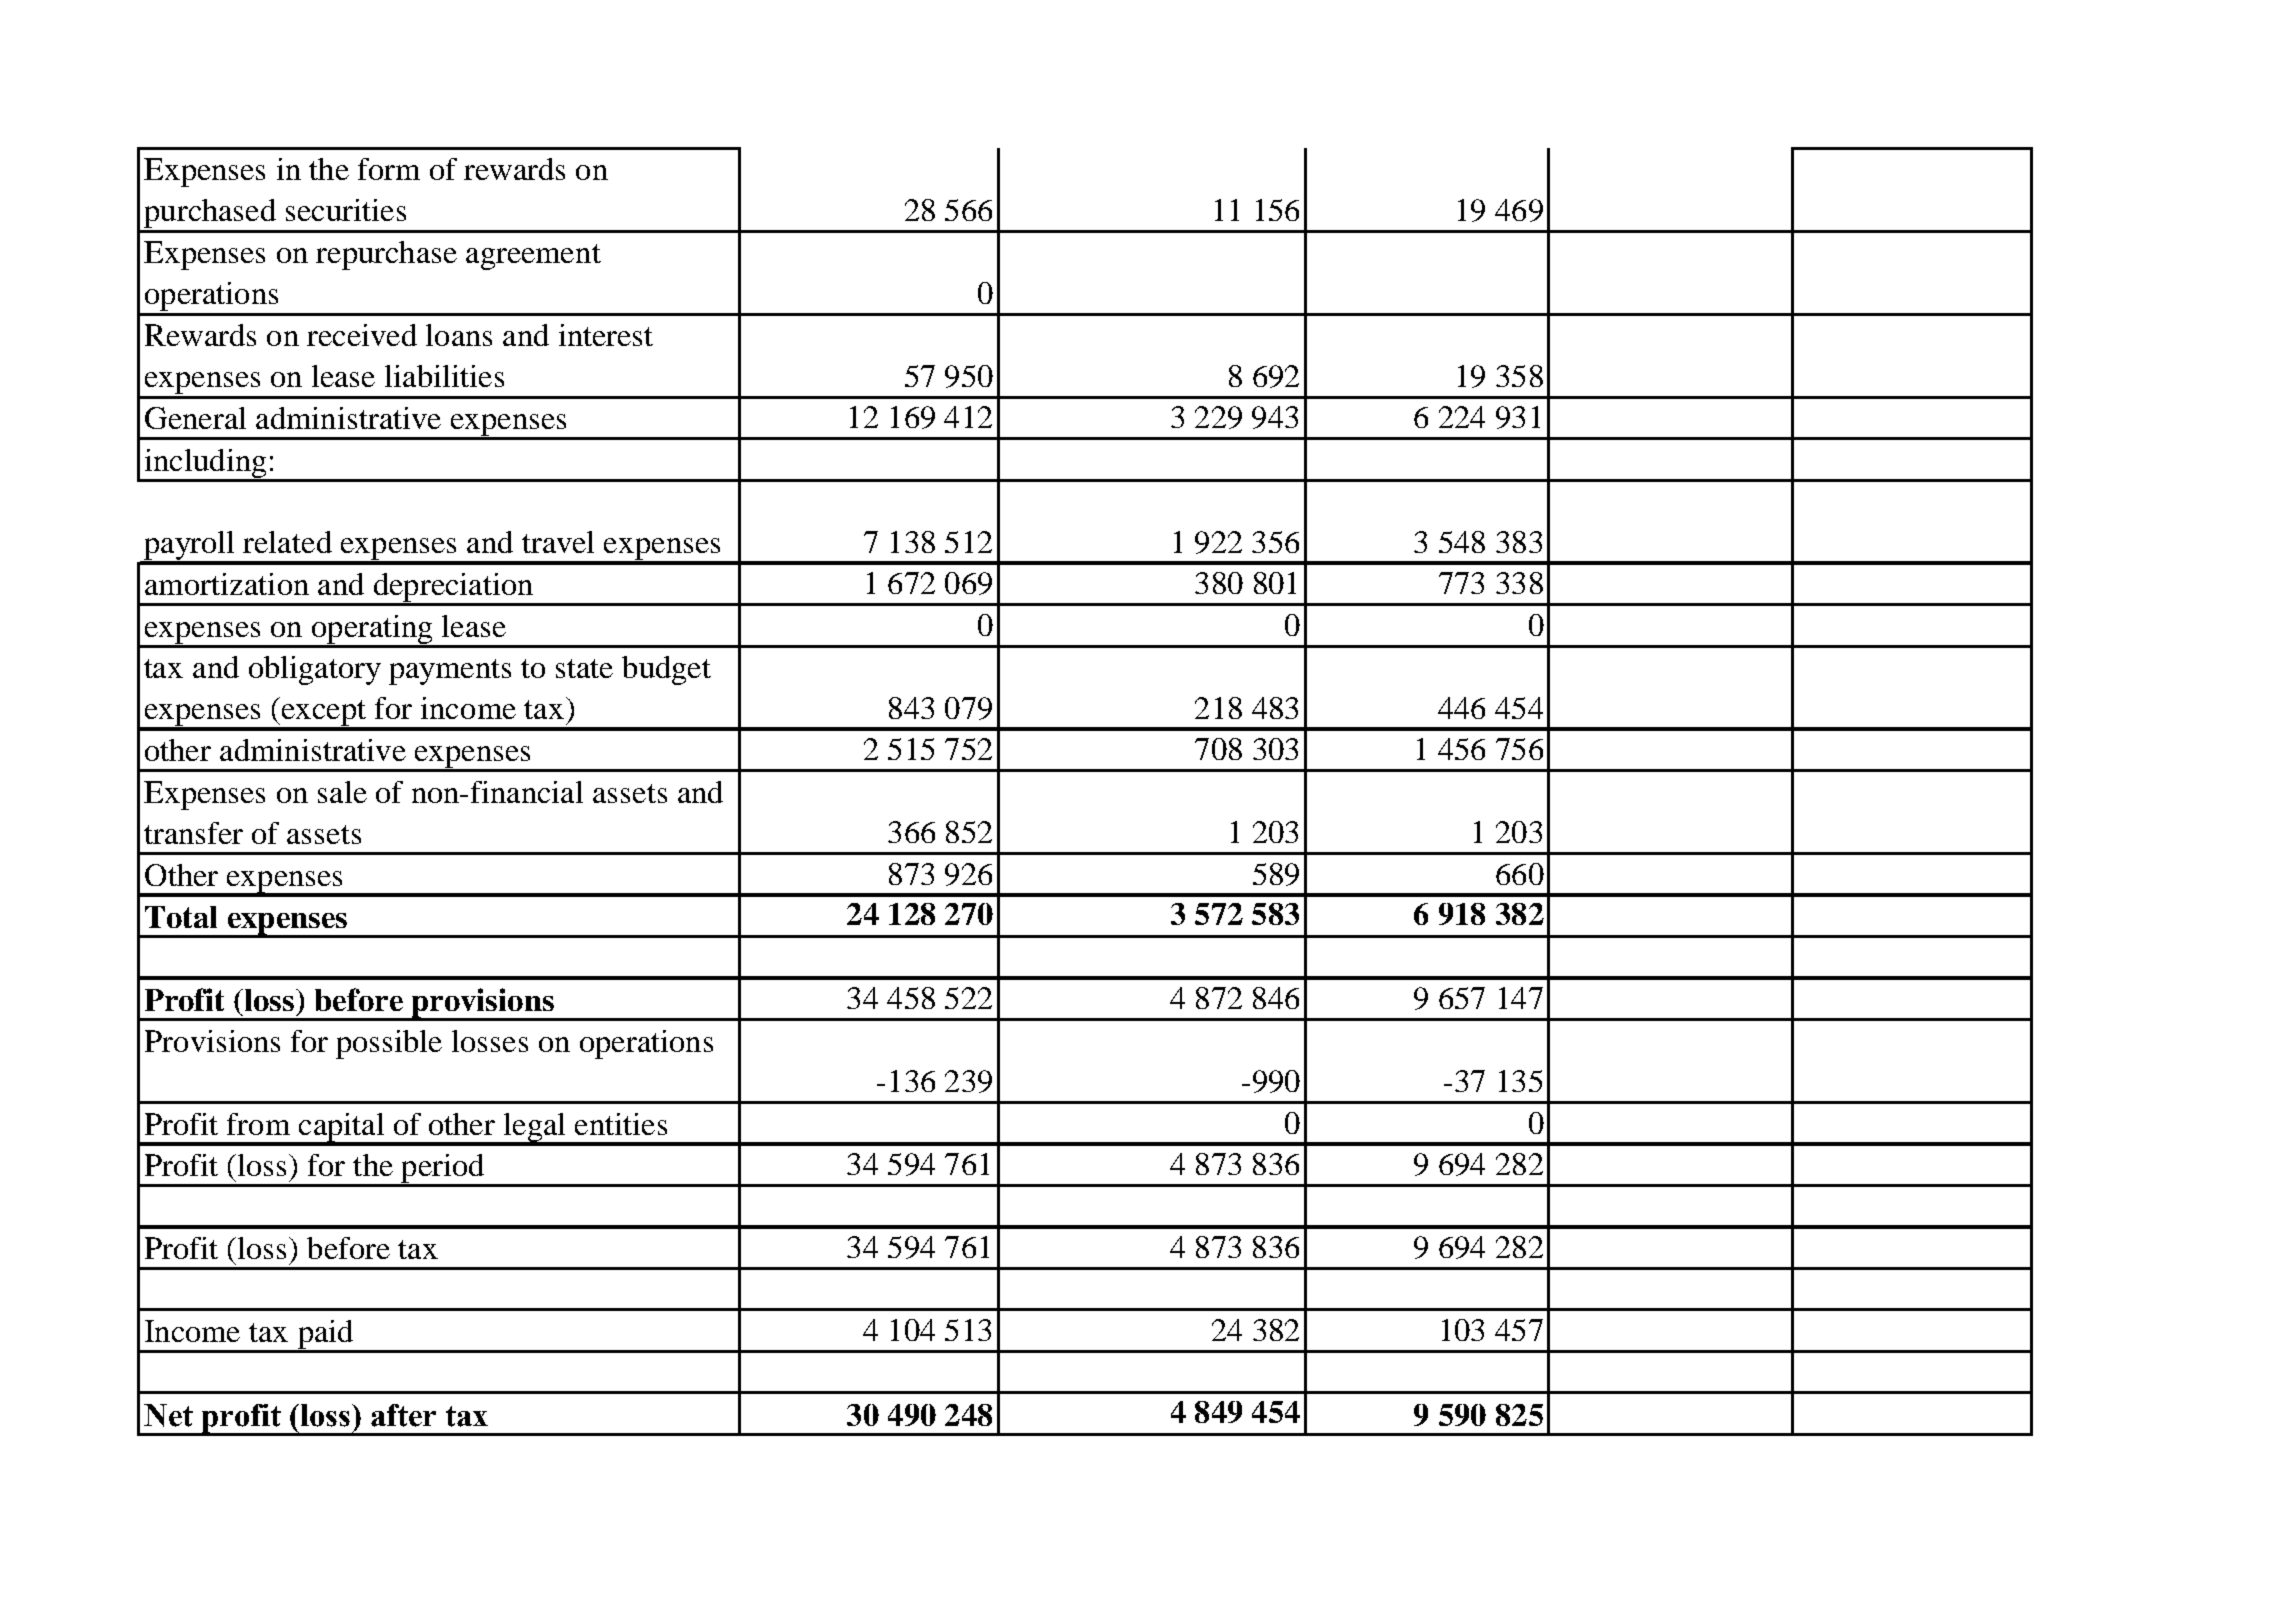  I want to click on form, so click(389, 169).
